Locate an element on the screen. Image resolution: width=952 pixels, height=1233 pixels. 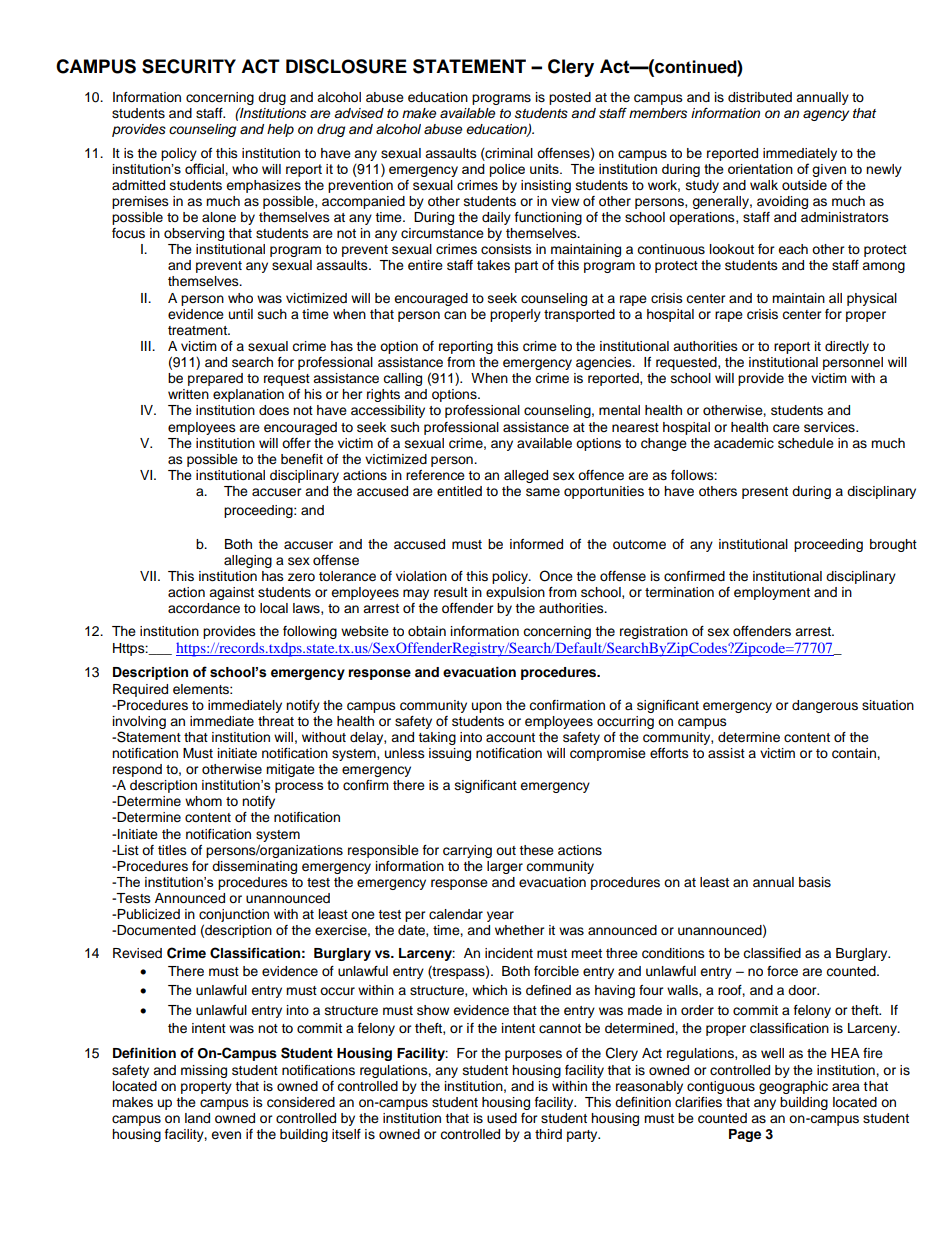
employment is located at coordinates (772, 593).
